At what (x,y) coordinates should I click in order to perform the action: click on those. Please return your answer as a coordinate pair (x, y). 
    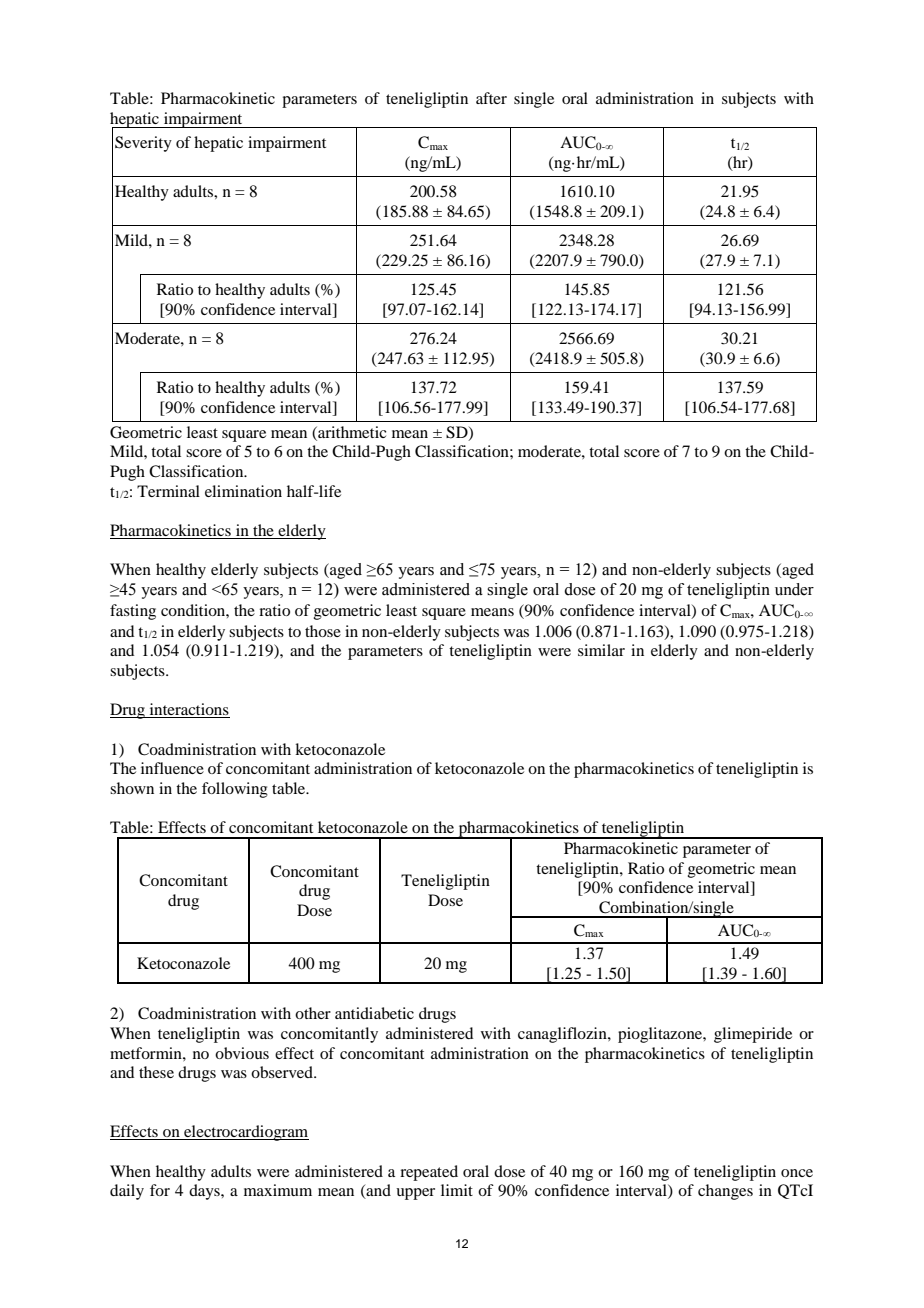
    Looking at the image, I should click on (323, 631).
